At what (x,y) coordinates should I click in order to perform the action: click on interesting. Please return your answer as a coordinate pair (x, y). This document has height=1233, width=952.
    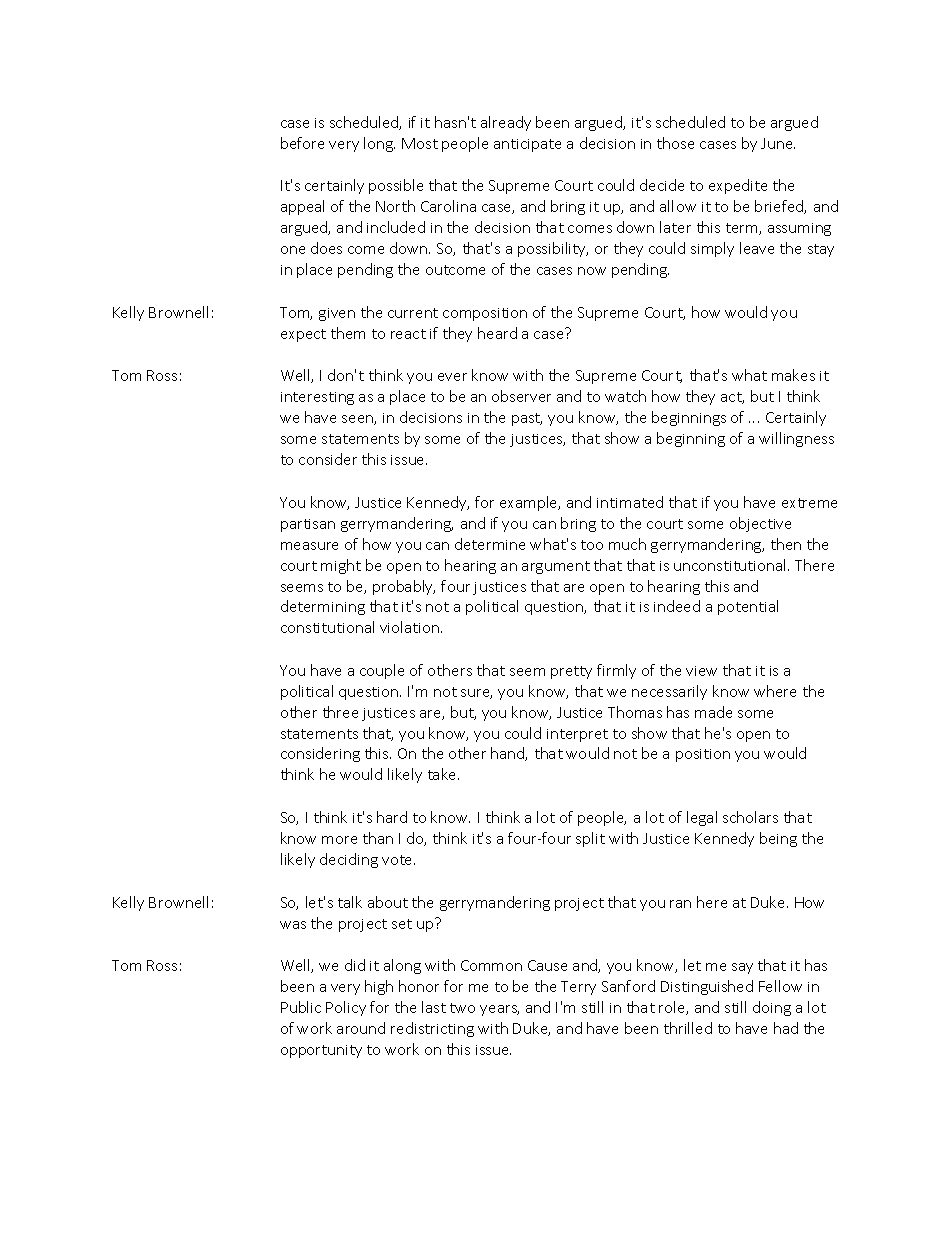
    Looking at the image, I should click on (317, 398).
